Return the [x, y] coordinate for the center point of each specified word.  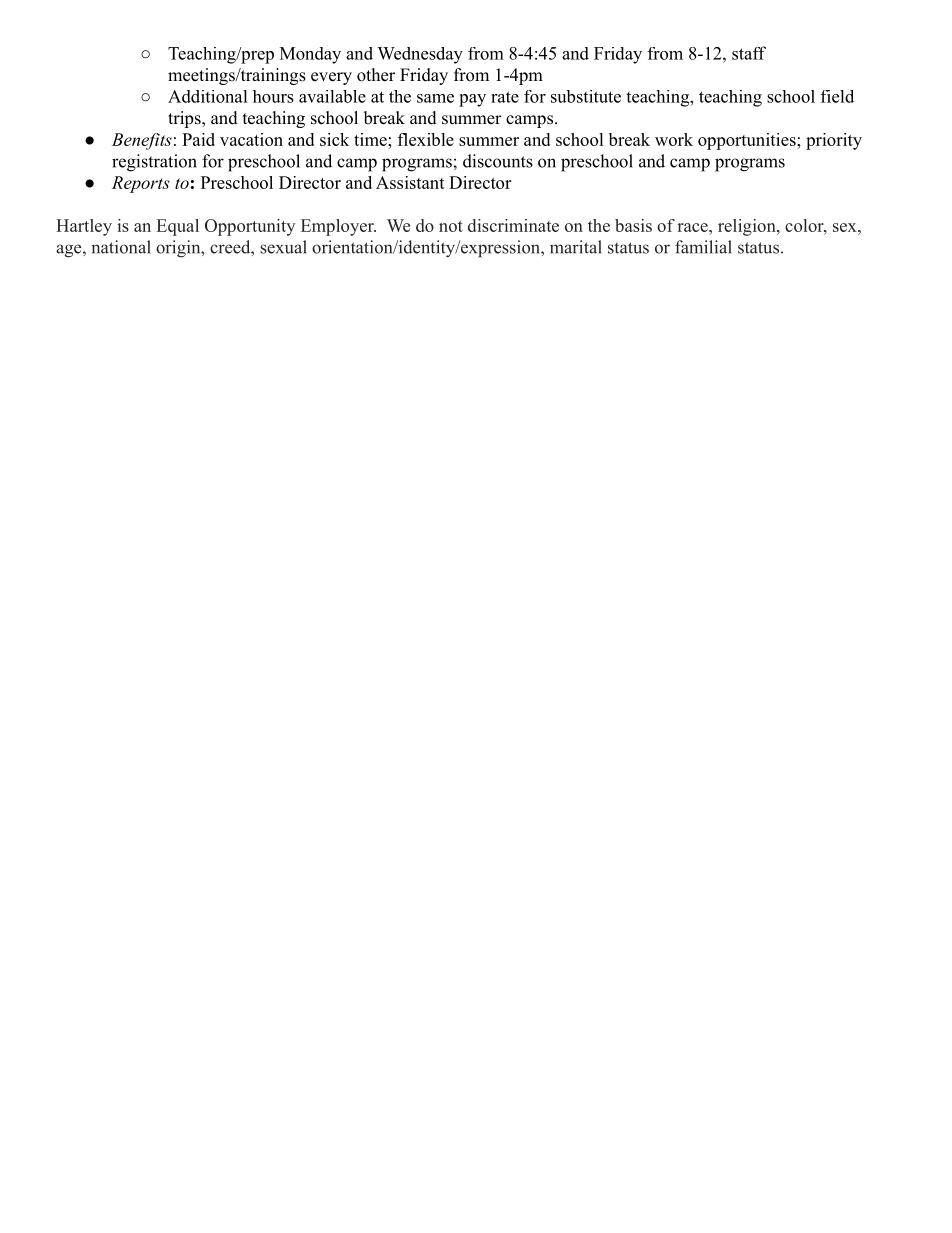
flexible [426, 139]
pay [472, 100]
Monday [310, 55]
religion [748, 227]
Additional [208, 96]
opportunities [748, 141]
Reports [141, 184]
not [451, 226]
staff [749, 53]
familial [703, 247]
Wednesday [420, 55]
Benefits [142, 141]
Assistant [410, 182]
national [121, 247]
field [837, 96]
